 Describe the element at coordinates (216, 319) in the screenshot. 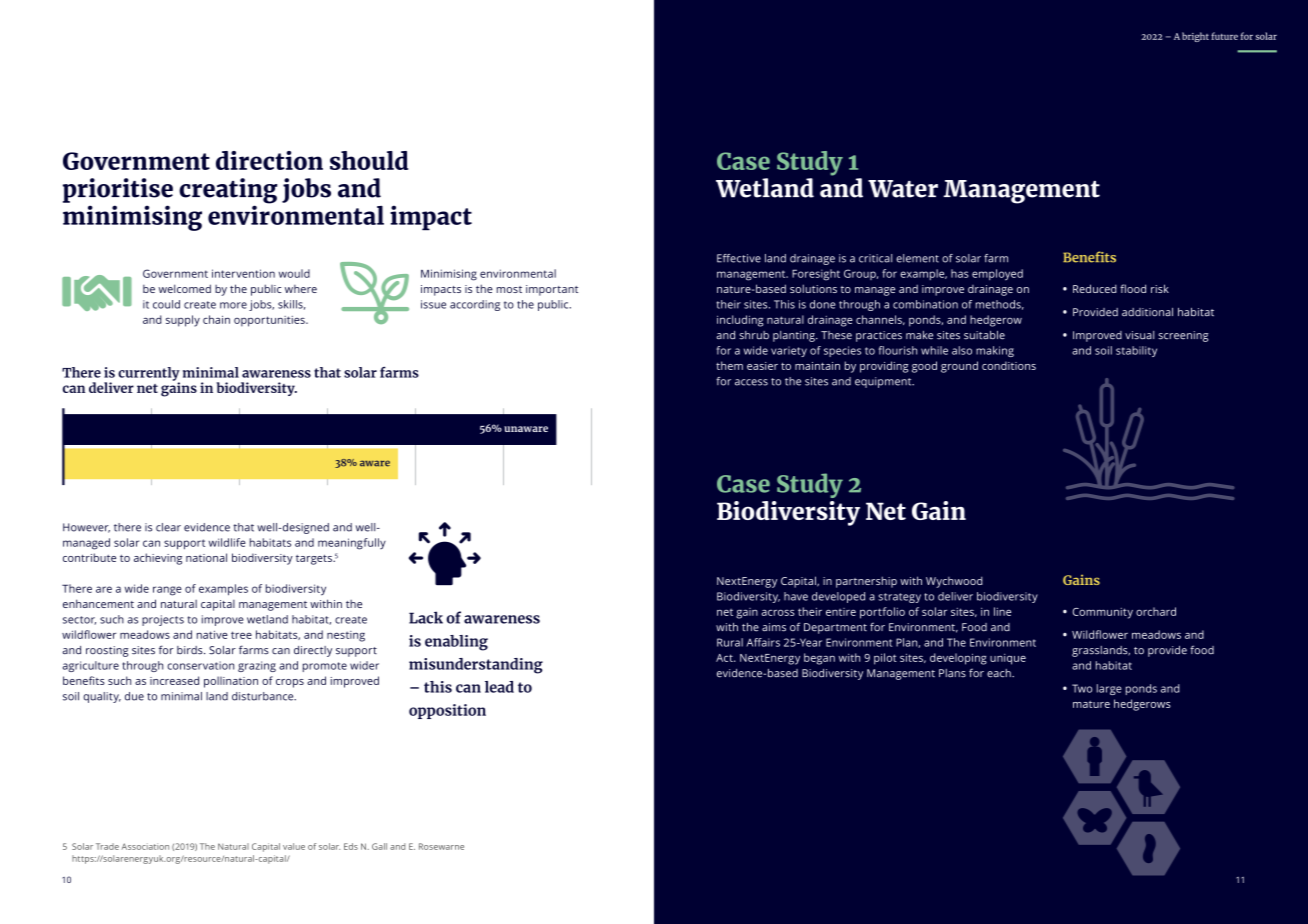

I see `chain` at that location.
